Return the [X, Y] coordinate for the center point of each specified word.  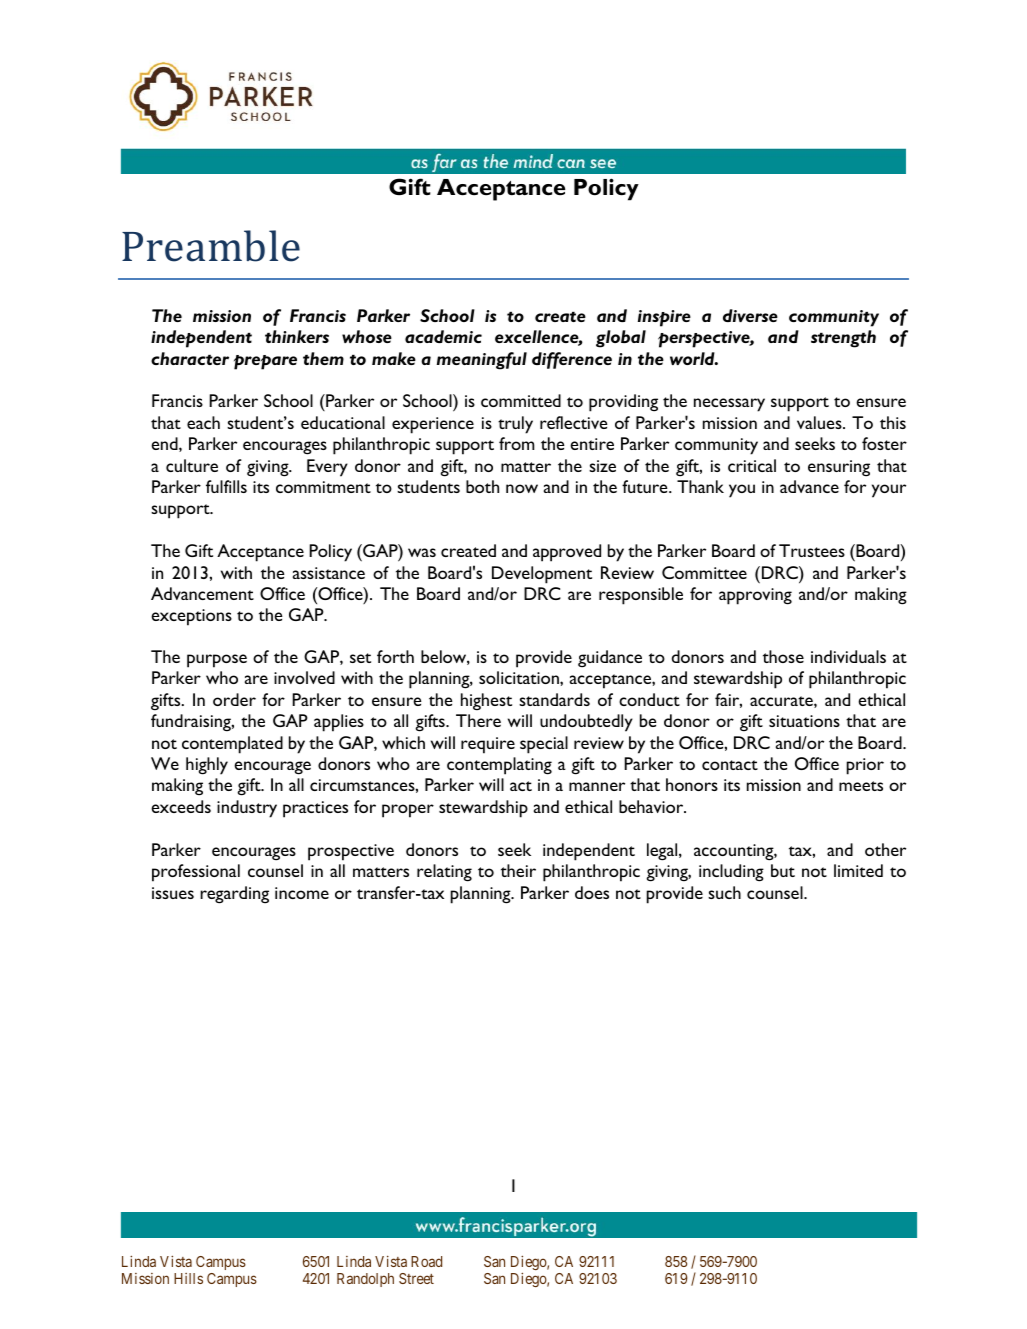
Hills [188, 1278]
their [518, 870]
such [724, 892]
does [592, 892]
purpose [217, 661]
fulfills [226, 486]
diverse [750, 315]
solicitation [520, 677]
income [302, 893]
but [783, 870]
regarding [234, 895]
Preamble [211, 246]
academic [443, 336]
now [522, 488]
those [783, 656]
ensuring [839, 468]
